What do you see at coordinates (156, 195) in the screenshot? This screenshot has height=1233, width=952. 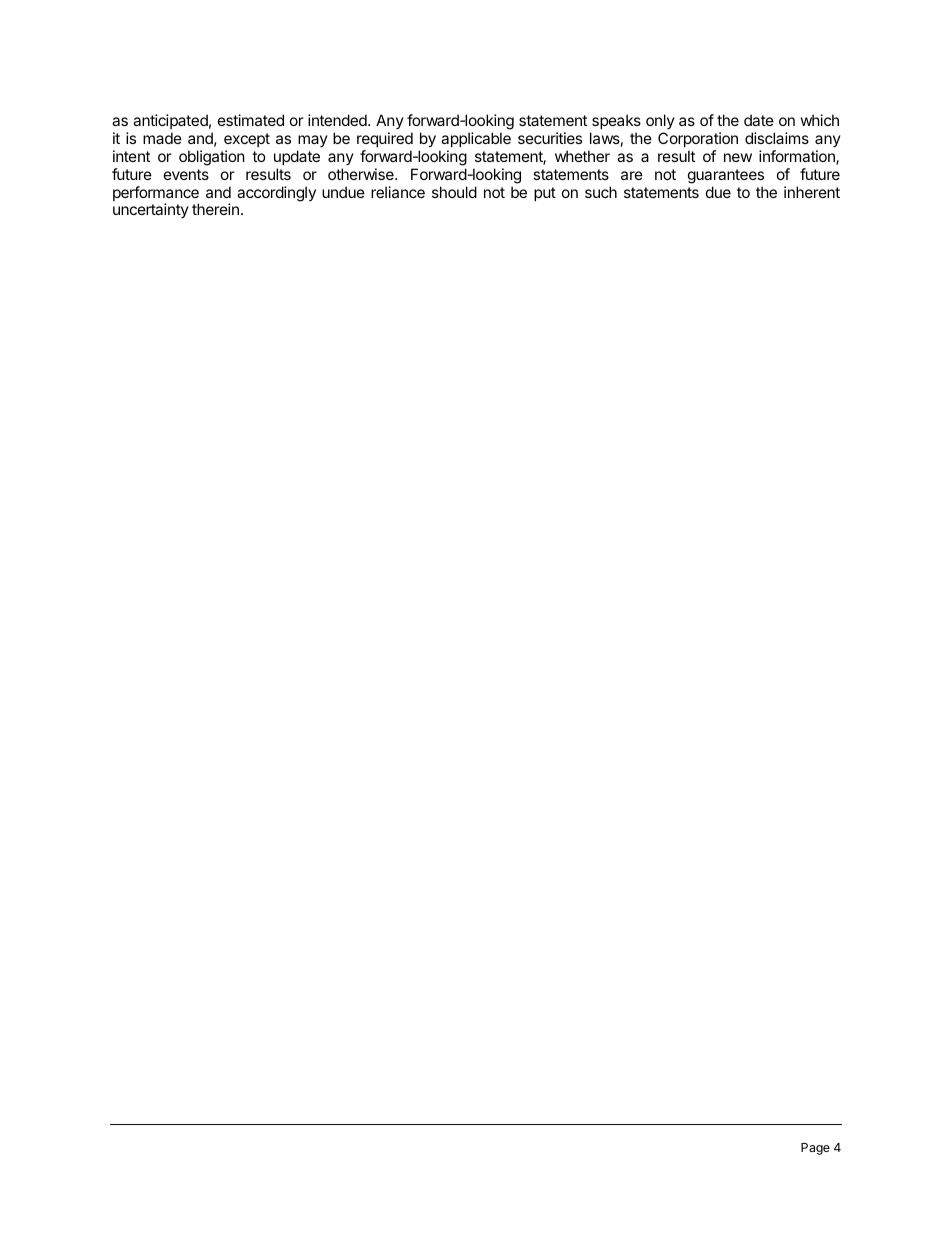 I see `performance` at bounding box center [156, 195].
